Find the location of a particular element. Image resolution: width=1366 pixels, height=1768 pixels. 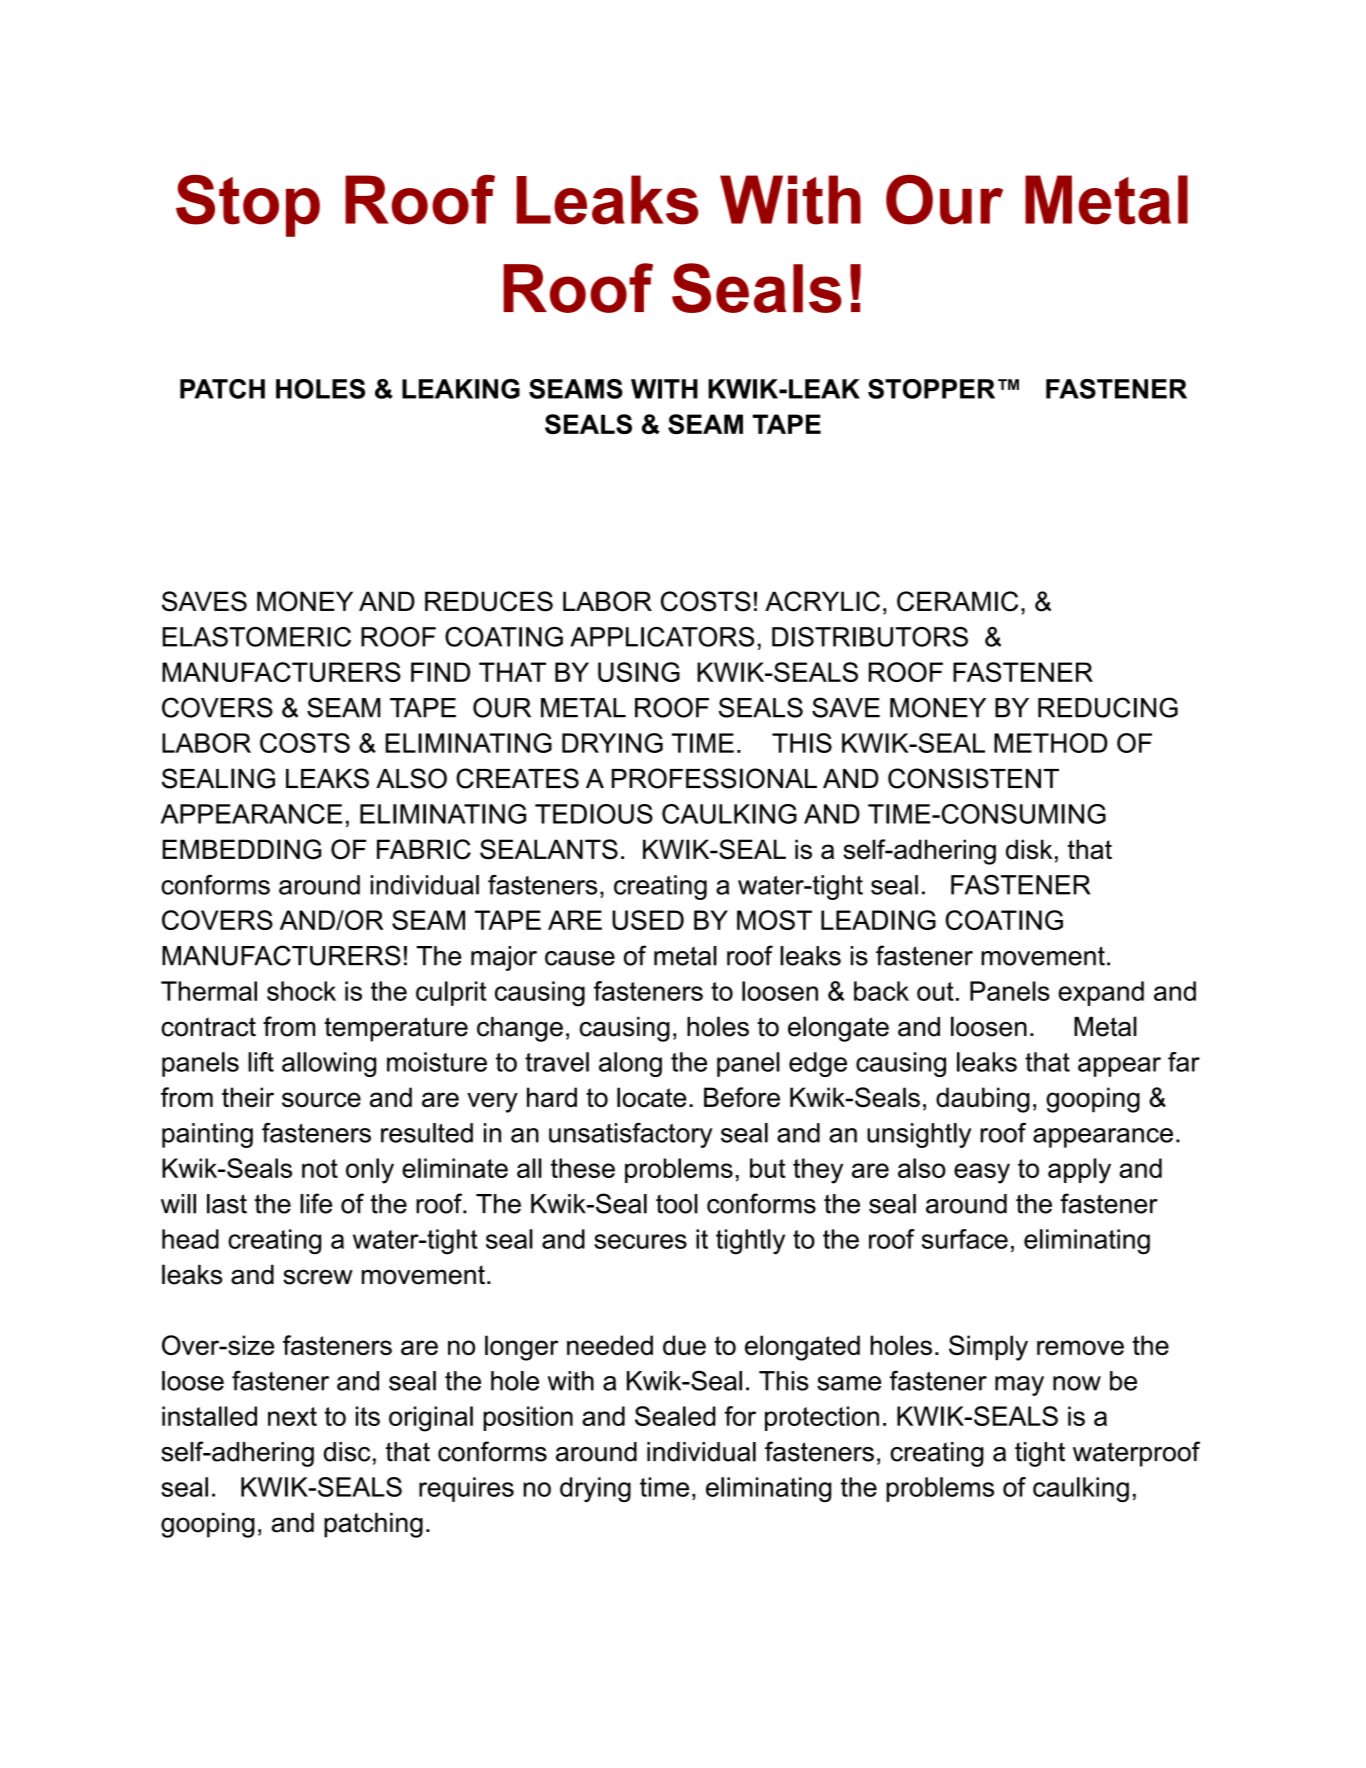

protection is located at coordinates (822, 1418).
